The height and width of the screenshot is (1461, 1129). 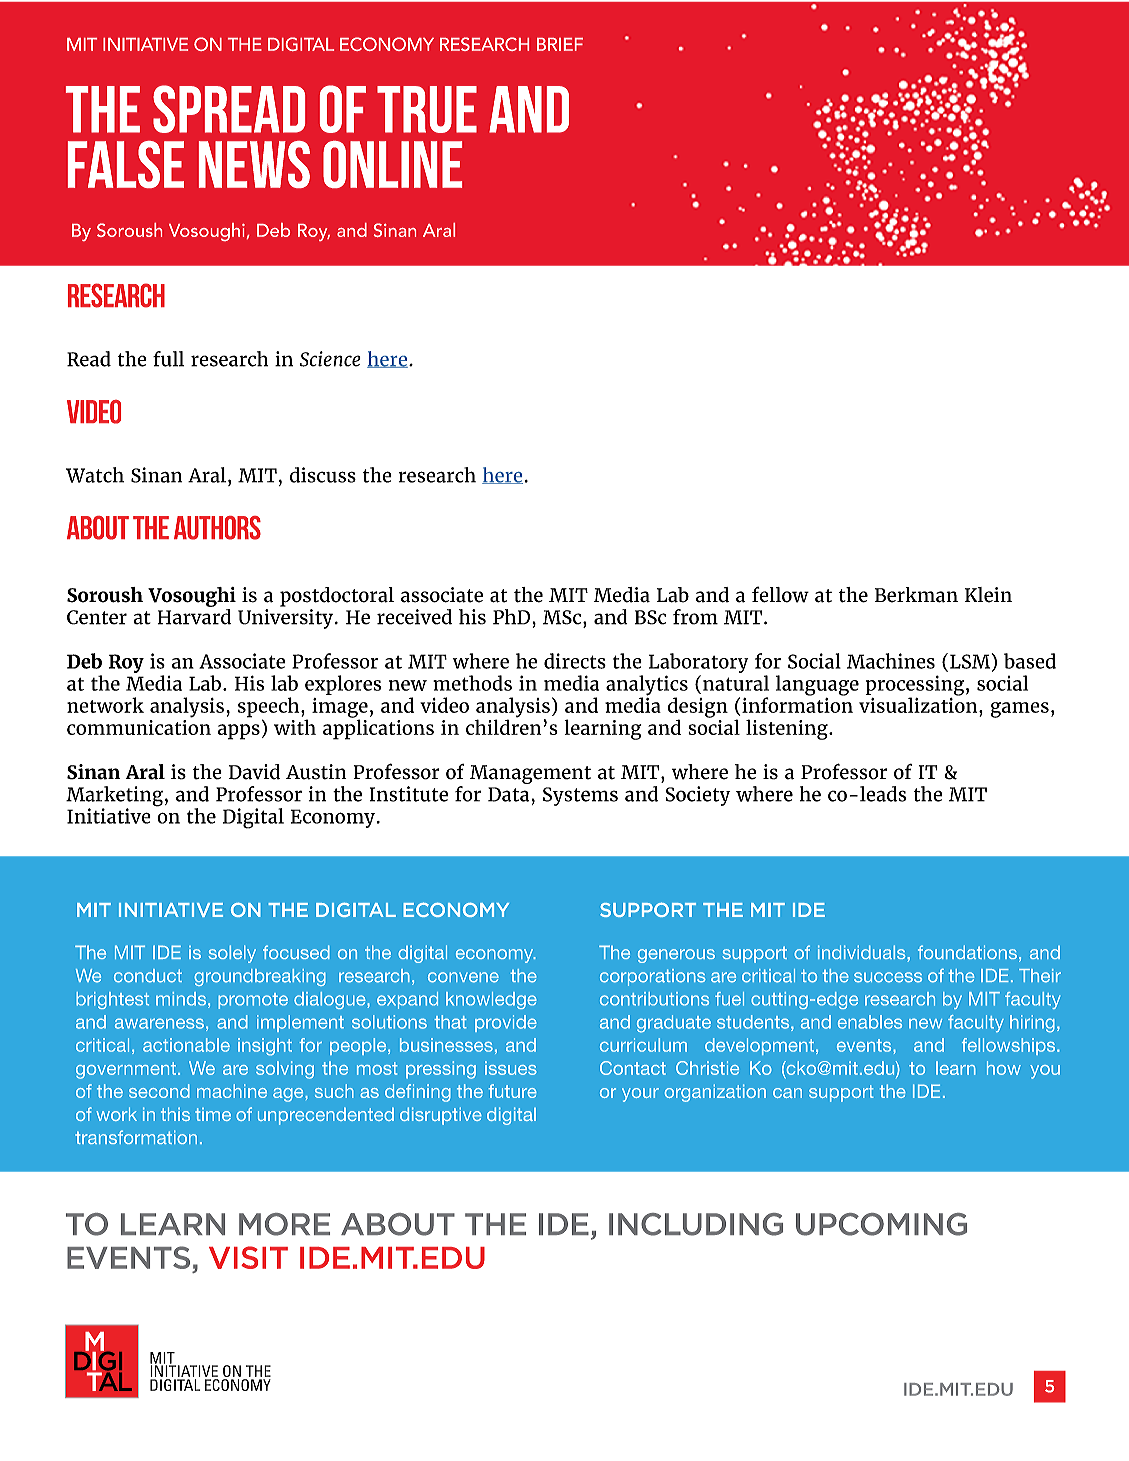 I want to click on VISIT, so click(x=248, y=1257).
